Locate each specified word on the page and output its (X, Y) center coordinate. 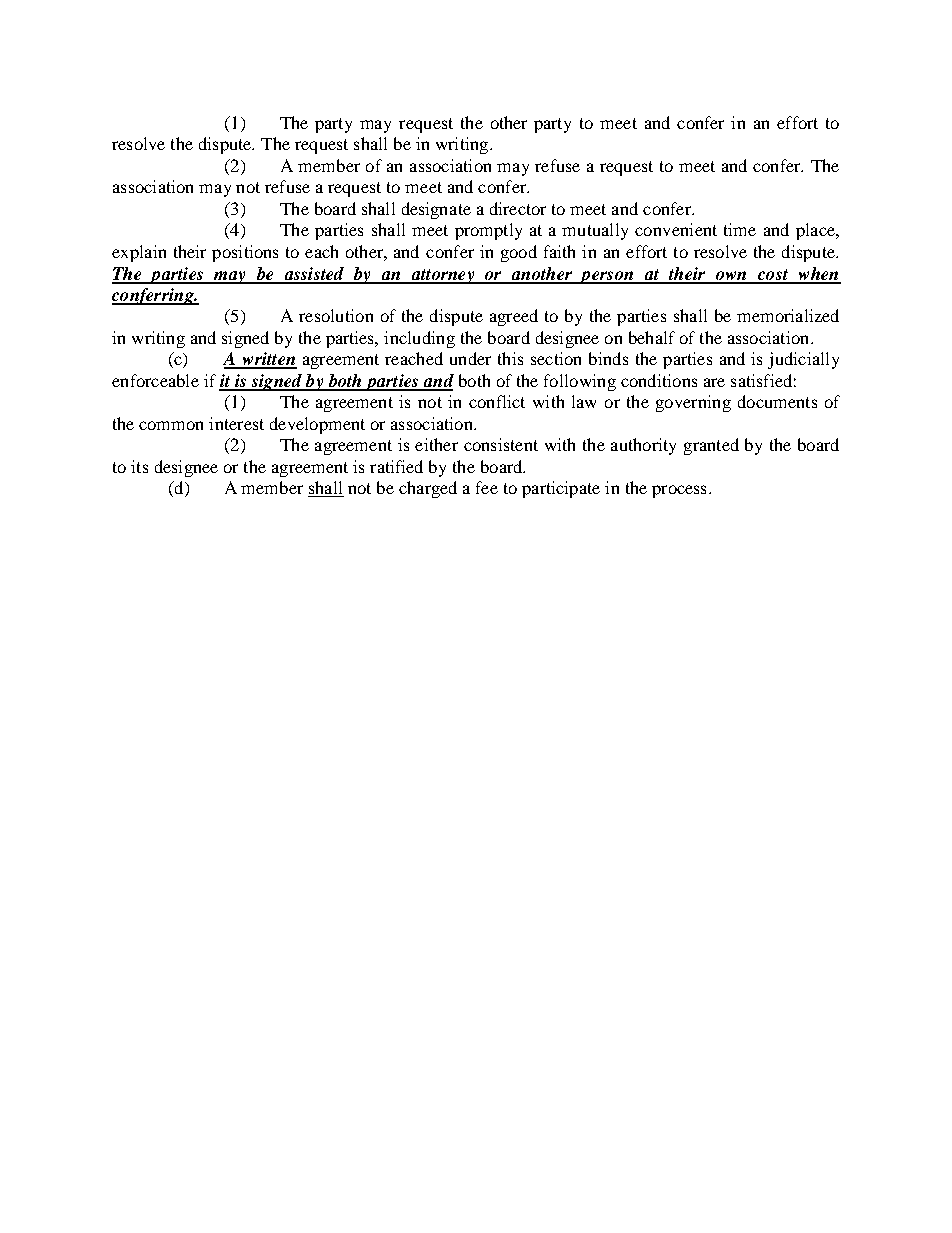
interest (236, 423)
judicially (803, 360)
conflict (497, 401)
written (268, 360)
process (679, 491)
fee (487, 487)
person (607, 277)
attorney (442, 276)
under (470, 358)
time (740, 229)
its (139, 466)
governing (693, 403)
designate (436, 210)
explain (139, 253)
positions (245, 253)
